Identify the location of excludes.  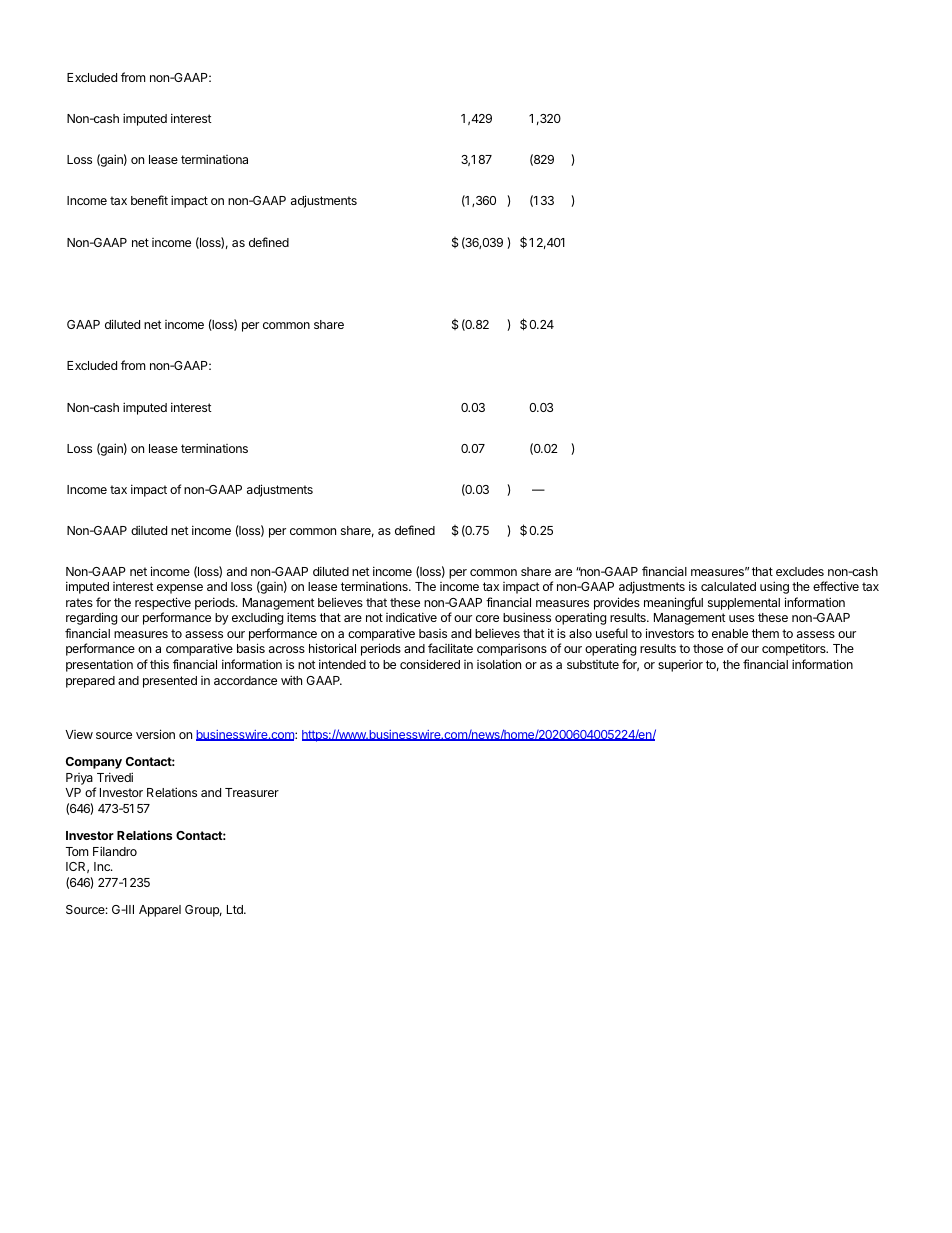
(800, 571).
